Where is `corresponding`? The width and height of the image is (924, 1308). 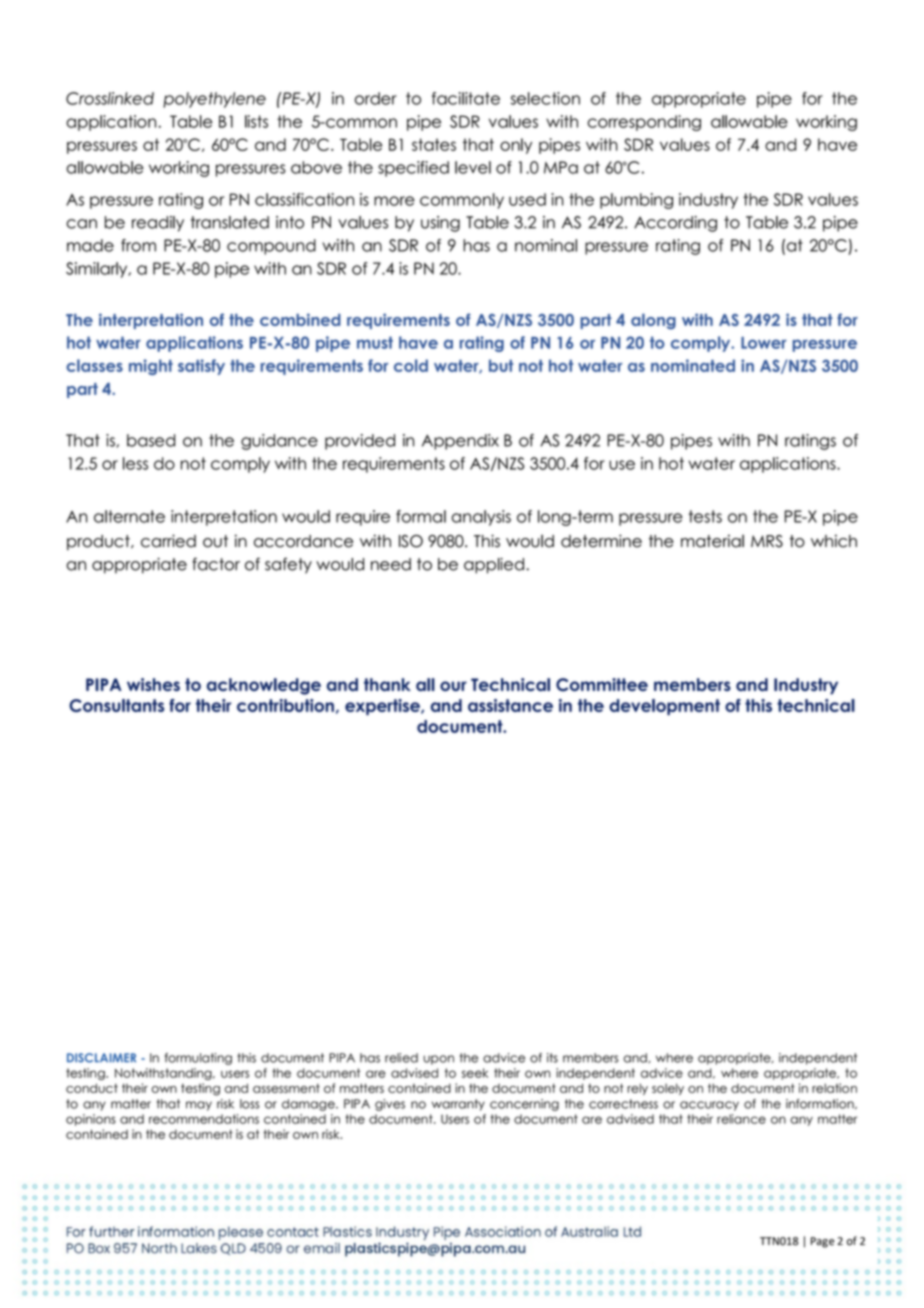 corresponding is located at coordinates (644, 123).
